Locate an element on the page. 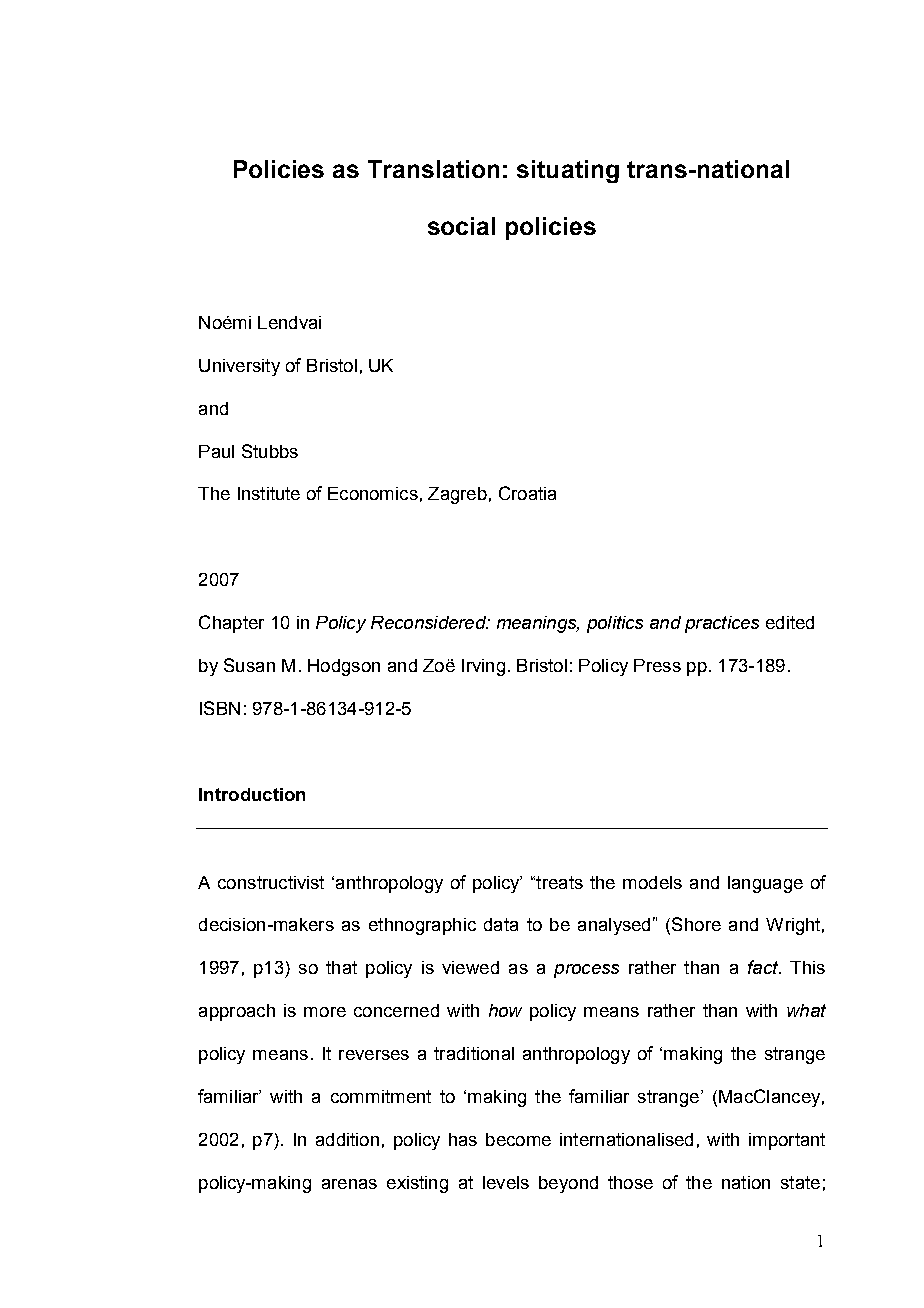 The width and height of the image is (924, 1308). Zagreb is located at coordinates (457, 495).
